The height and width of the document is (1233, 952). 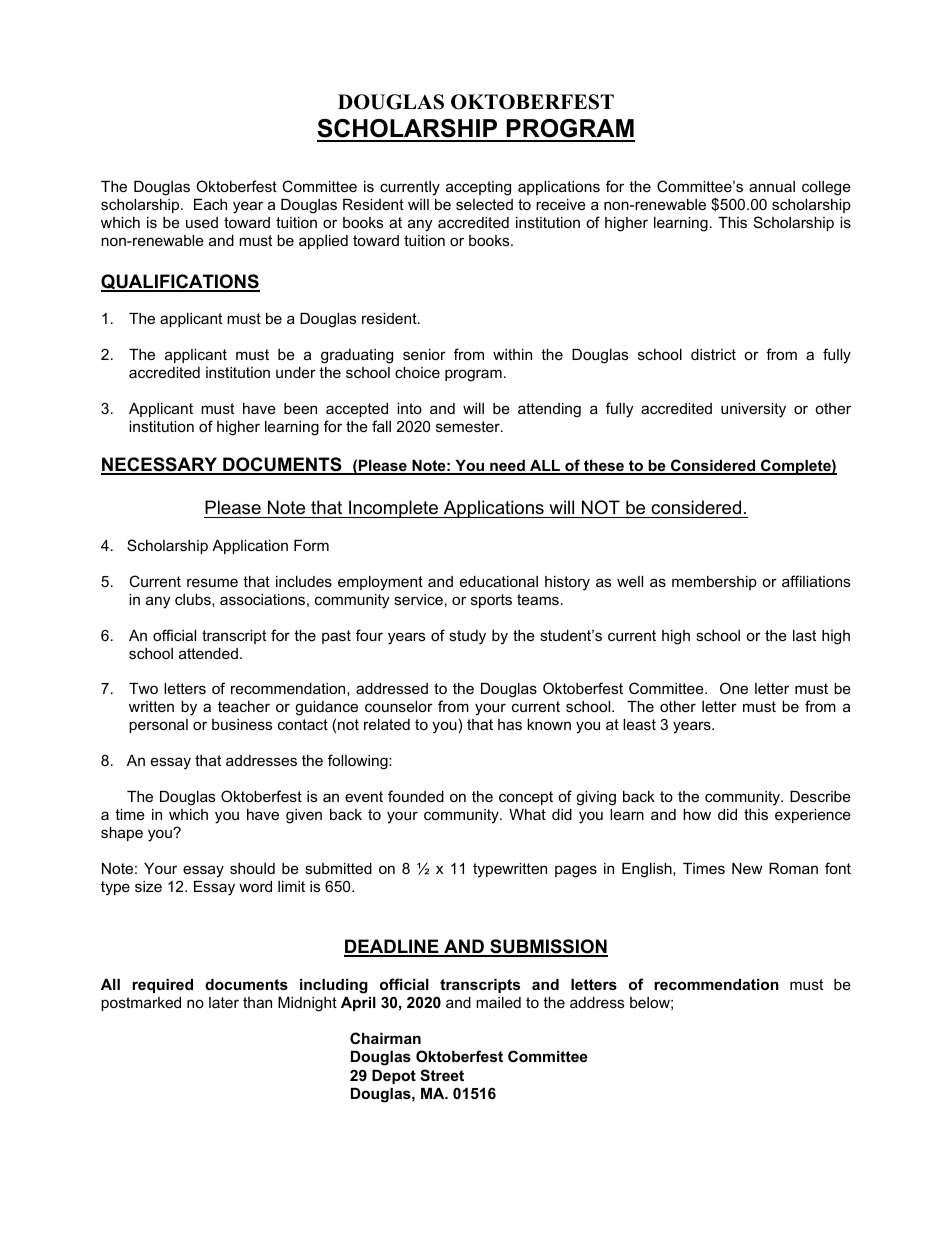 I want to click on university, so click(x=753, y=410).
